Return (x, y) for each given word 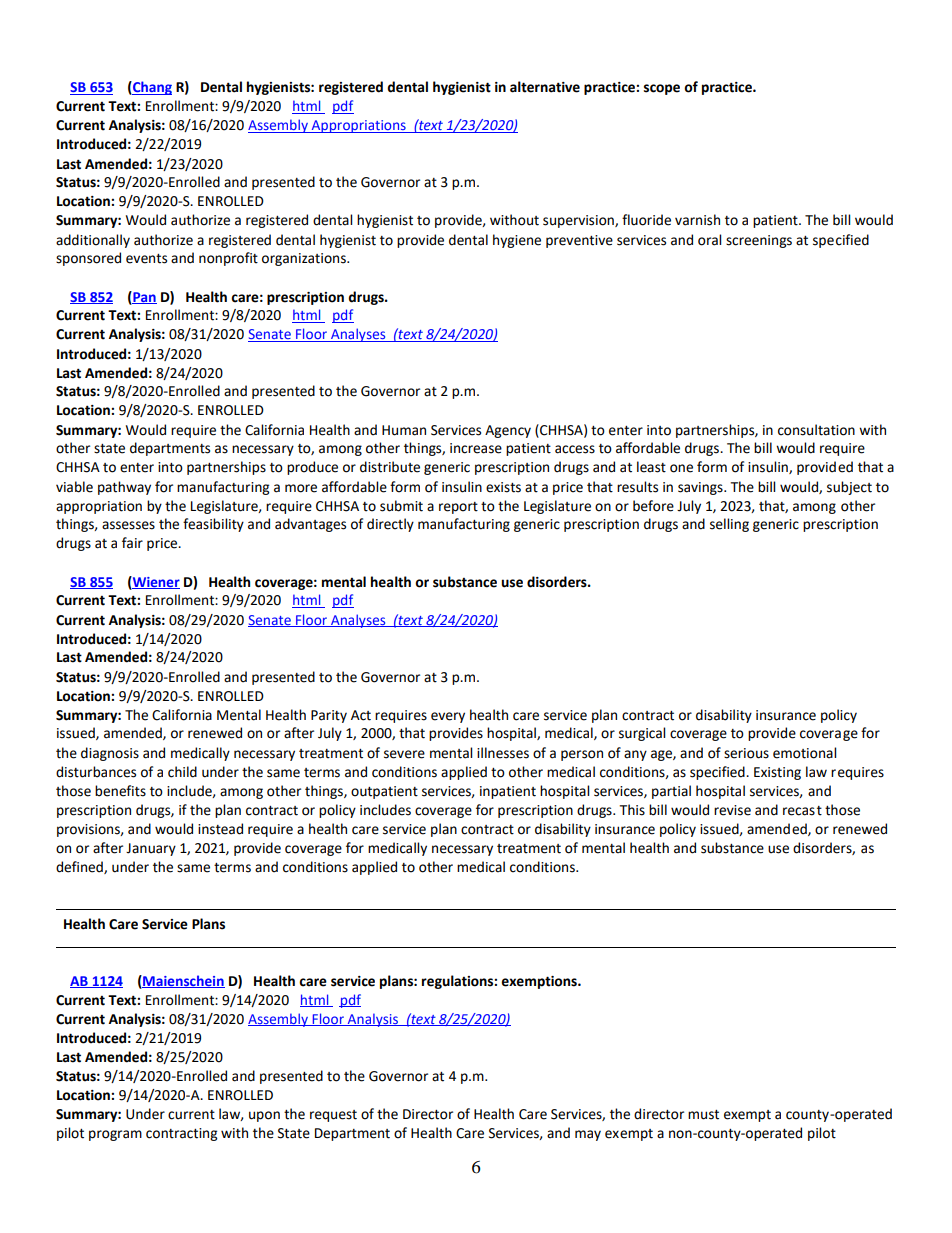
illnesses (503, 753)
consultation (816, 430)
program (115, 1135)
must (703, 1115)
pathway (124, 488)
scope (662, 89)
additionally (93, 241)
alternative (545, 87)
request (333, 1116)
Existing (777, 773)
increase (476, 448)
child (182, 772)
